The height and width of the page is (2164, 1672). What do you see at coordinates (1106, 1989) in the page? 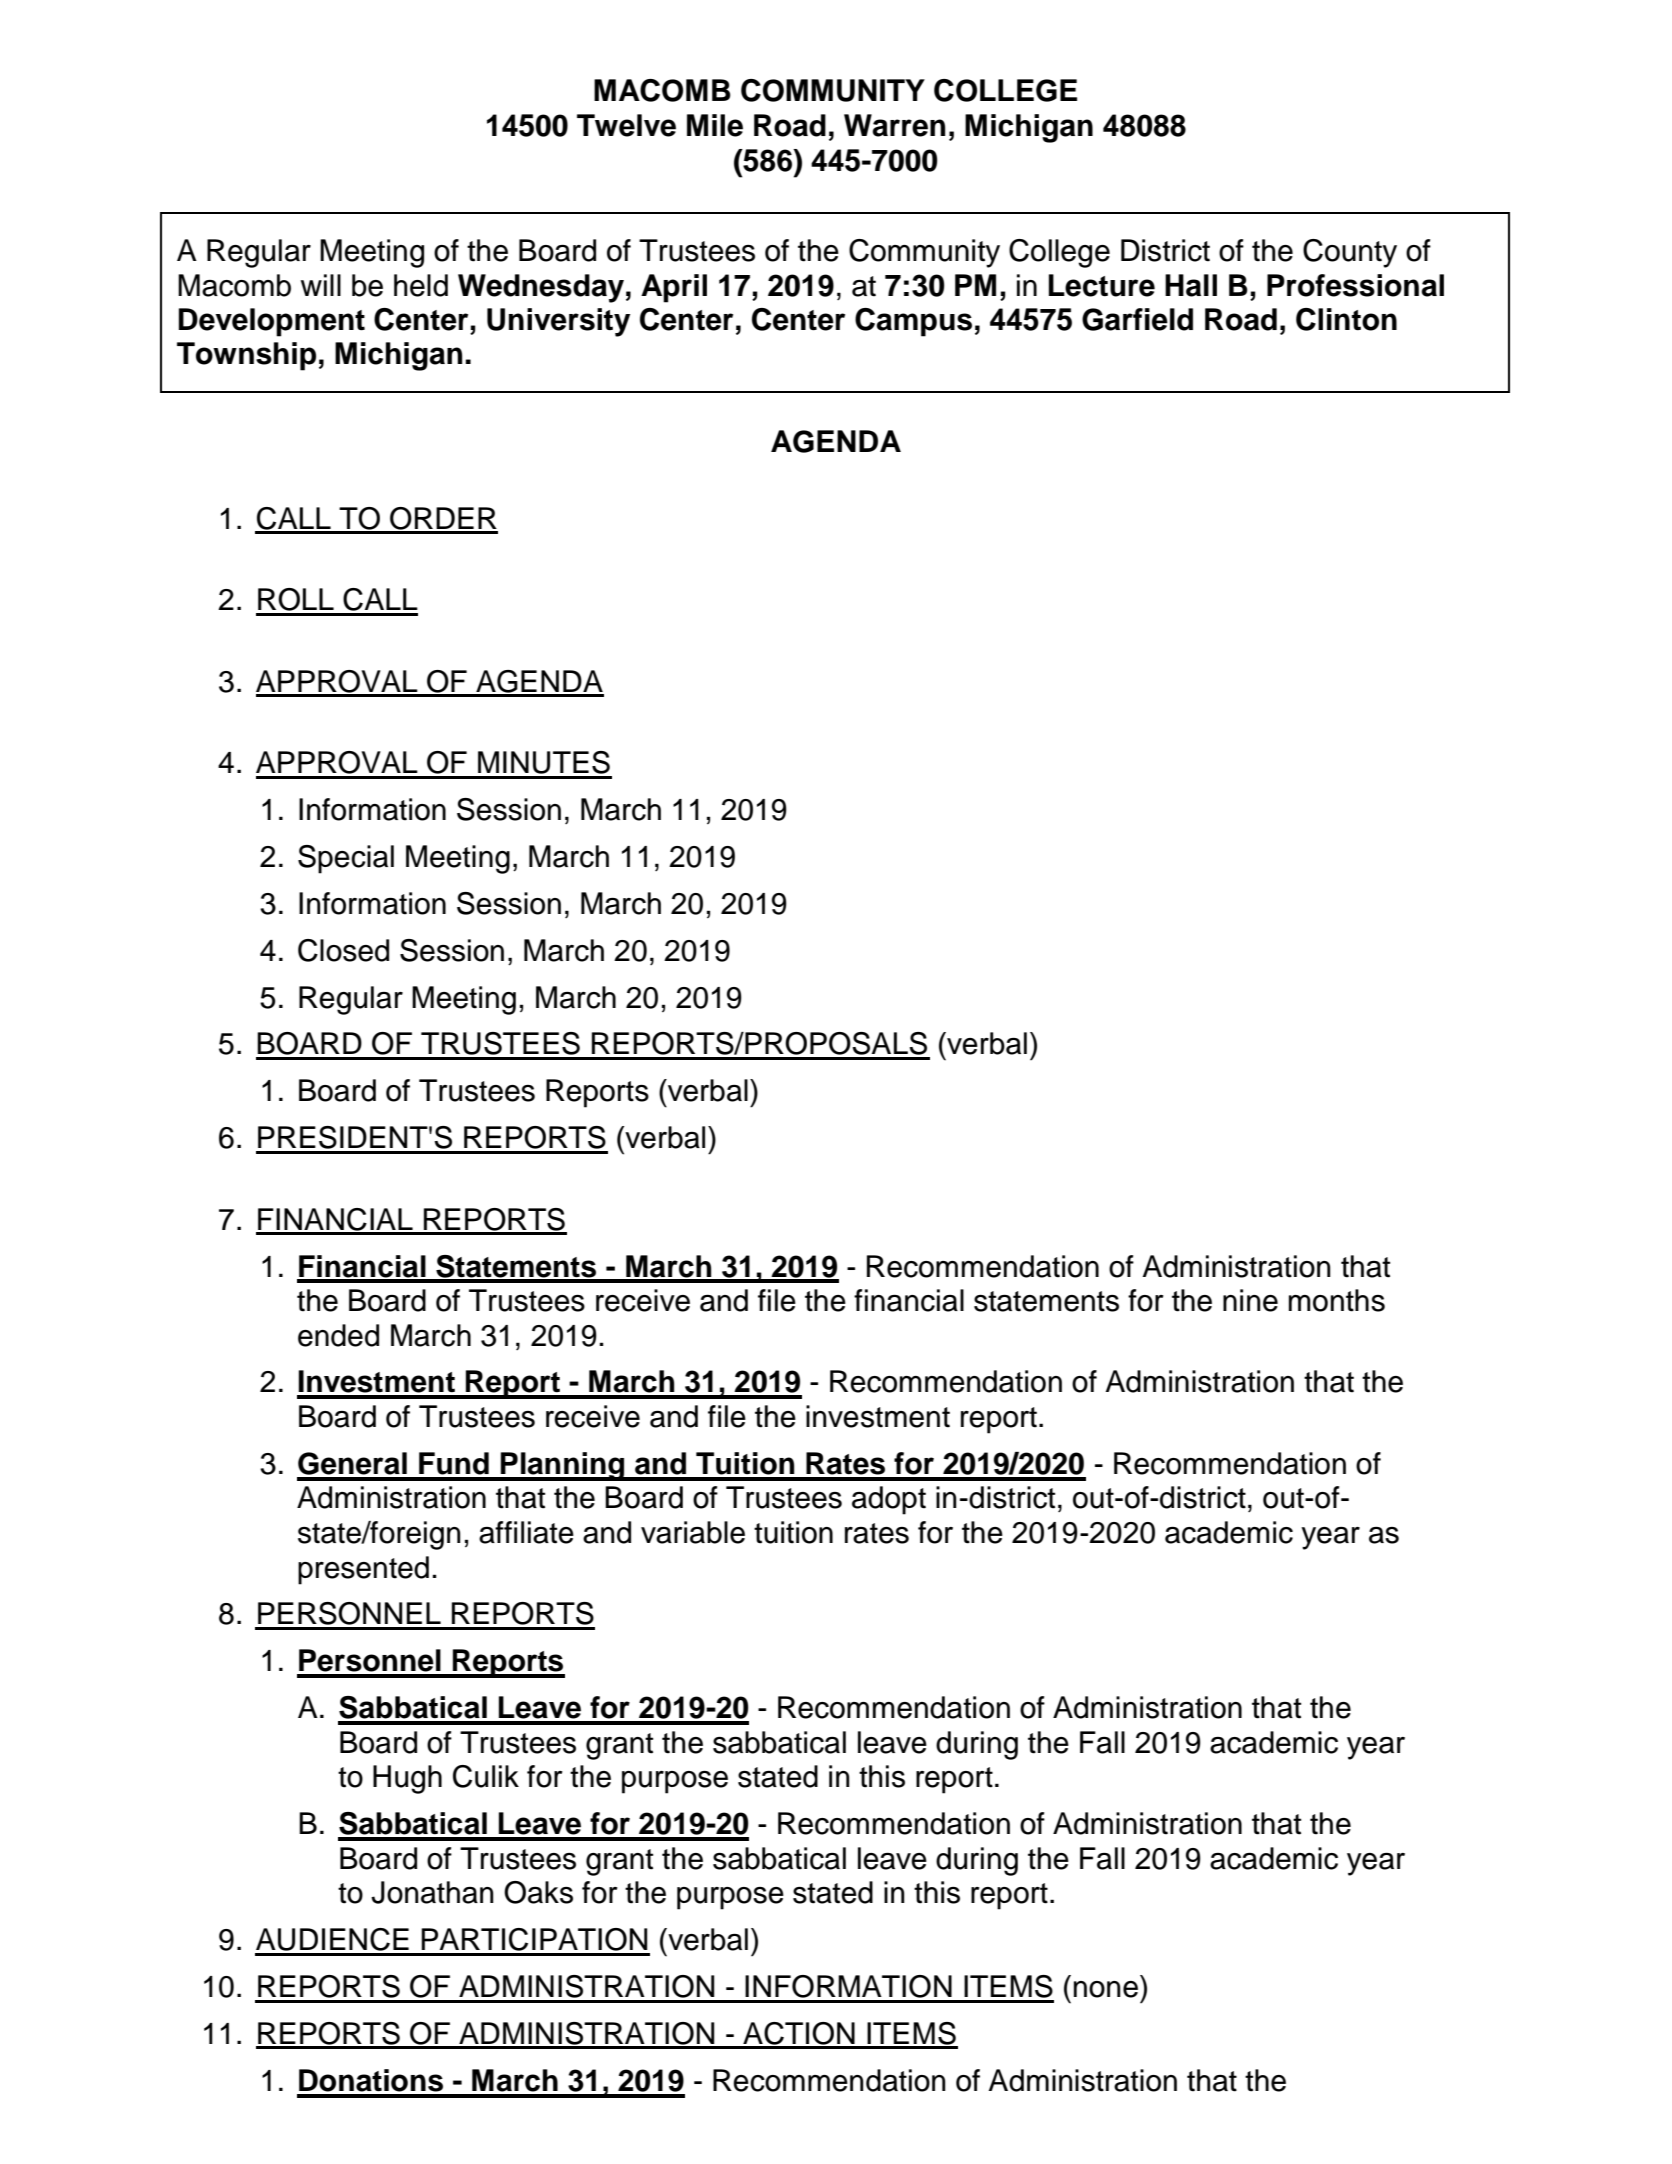
I see `none` at bounding box center [1106, 1989].
